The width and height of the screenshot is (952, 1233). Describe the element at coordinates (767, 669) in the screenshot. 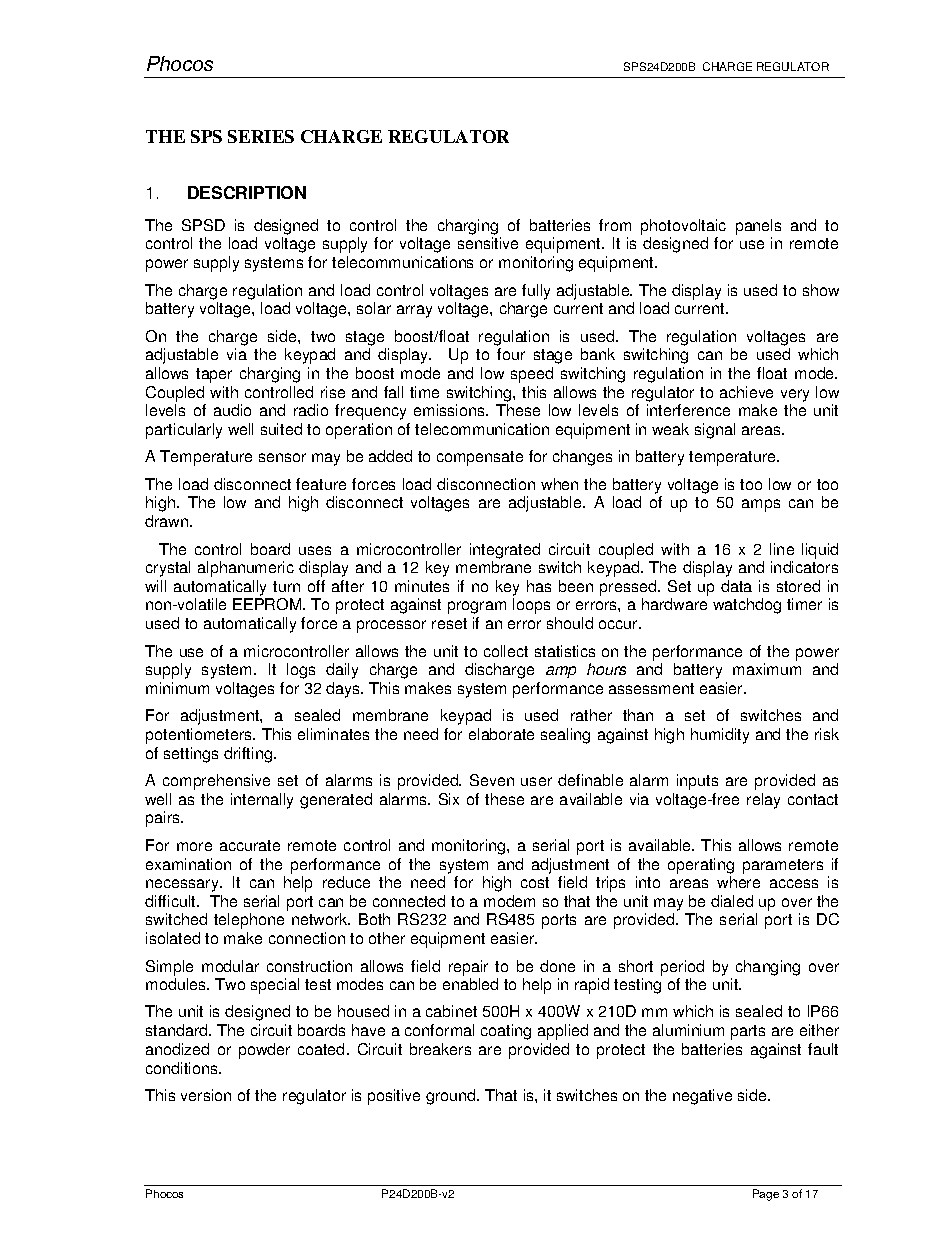

I see `maximum` at that location.
